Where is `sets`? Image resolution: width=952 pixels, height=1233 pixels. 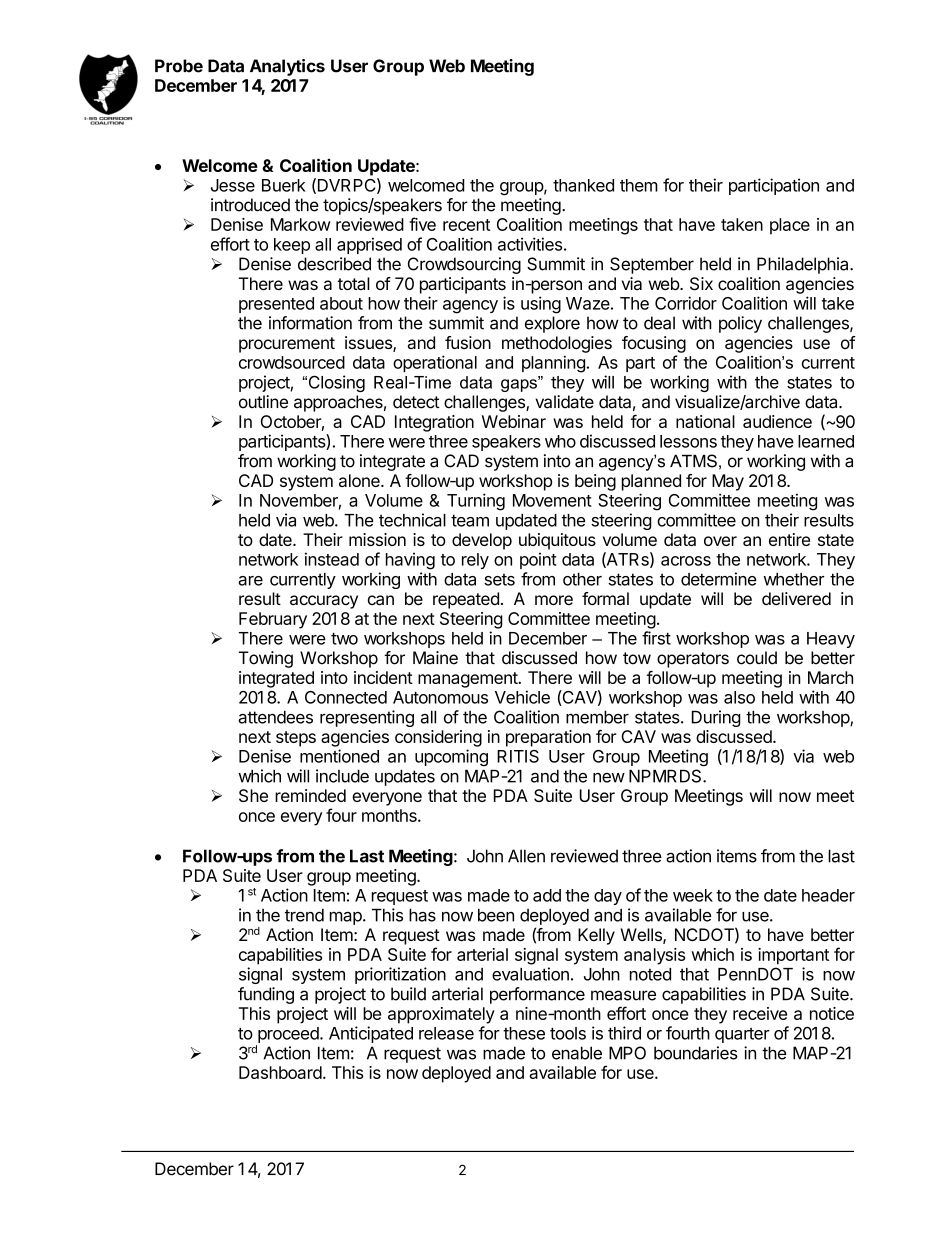 sets is located at coordinates (499, 580).
